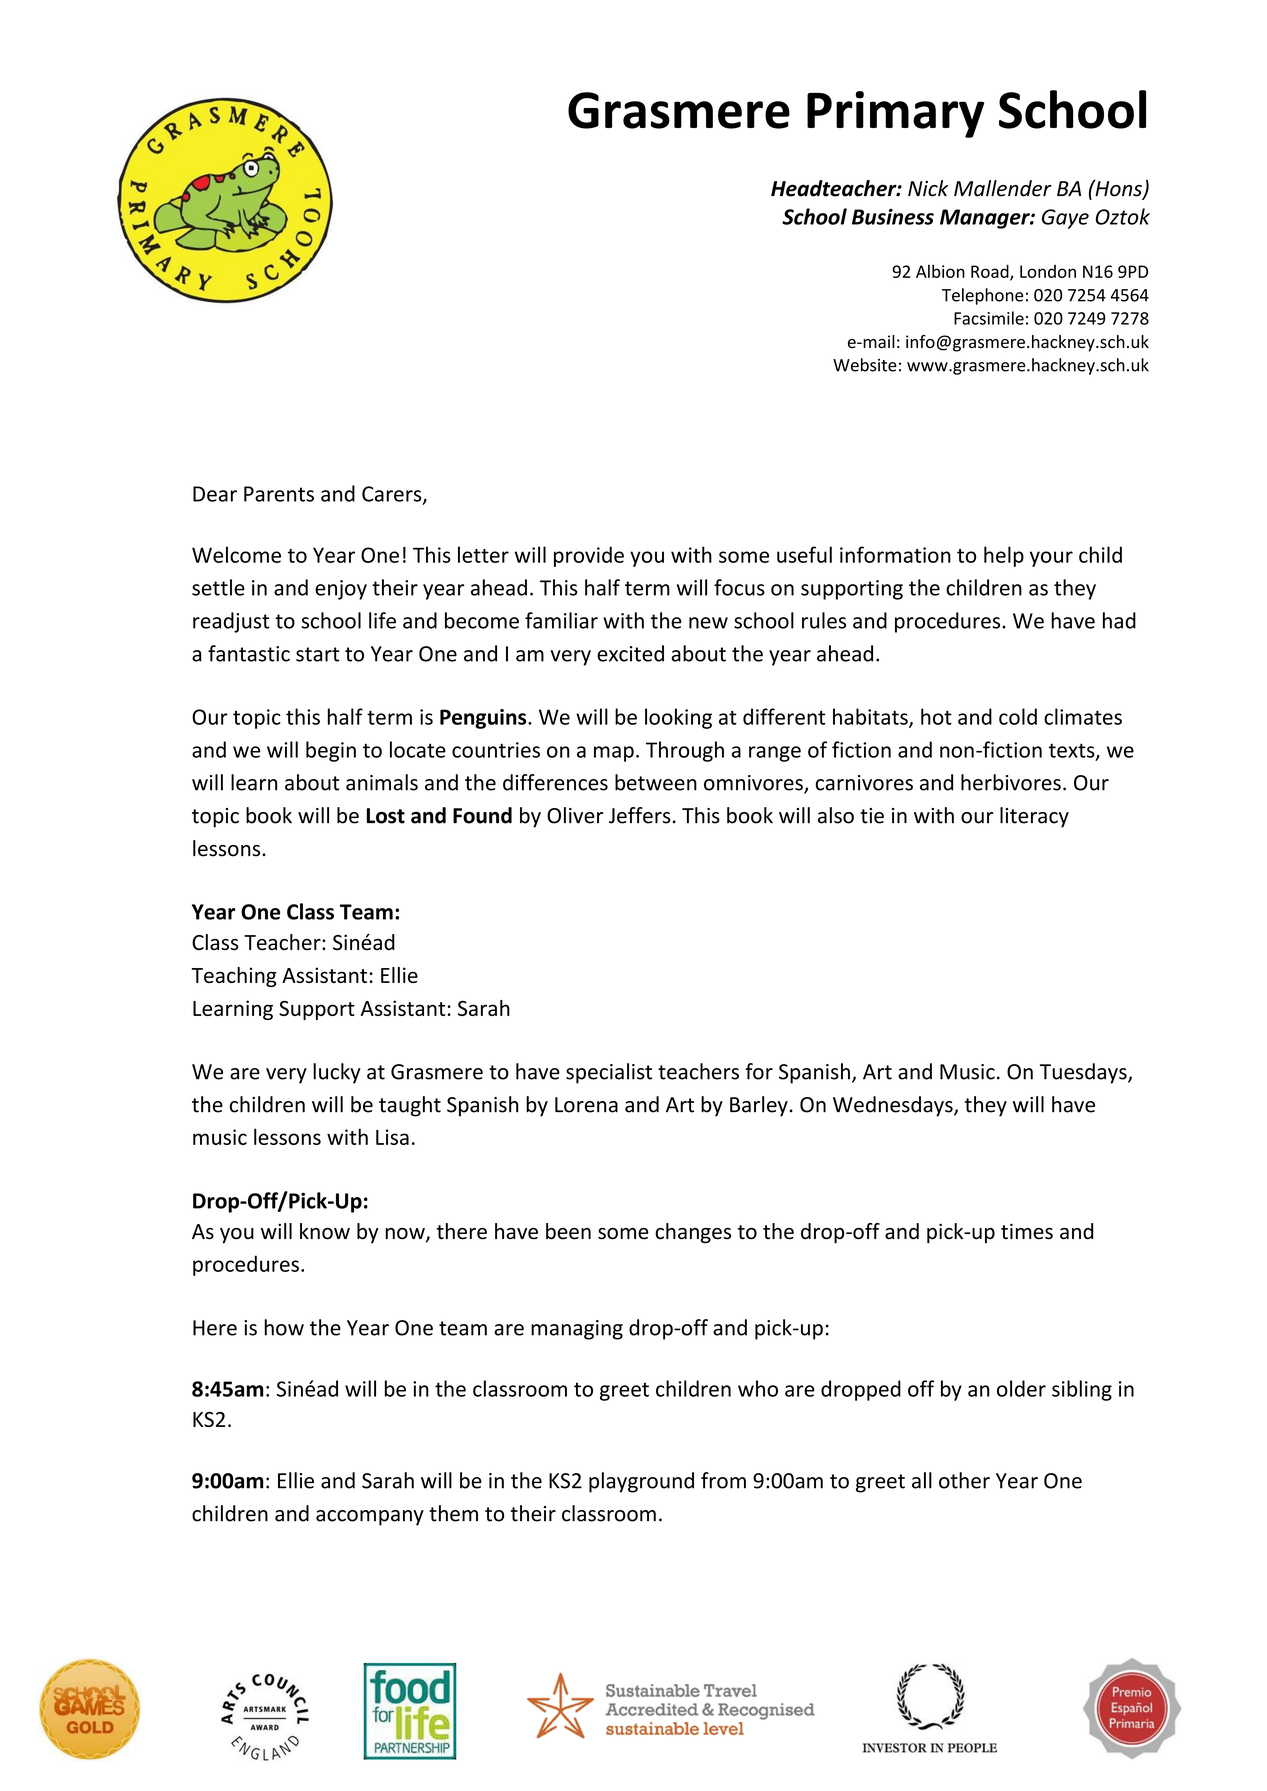 This screenshot has height=1791, width=1267. Describe the element at coordinates (279, 494) in the screenshot. I see `Parents` at that location.
